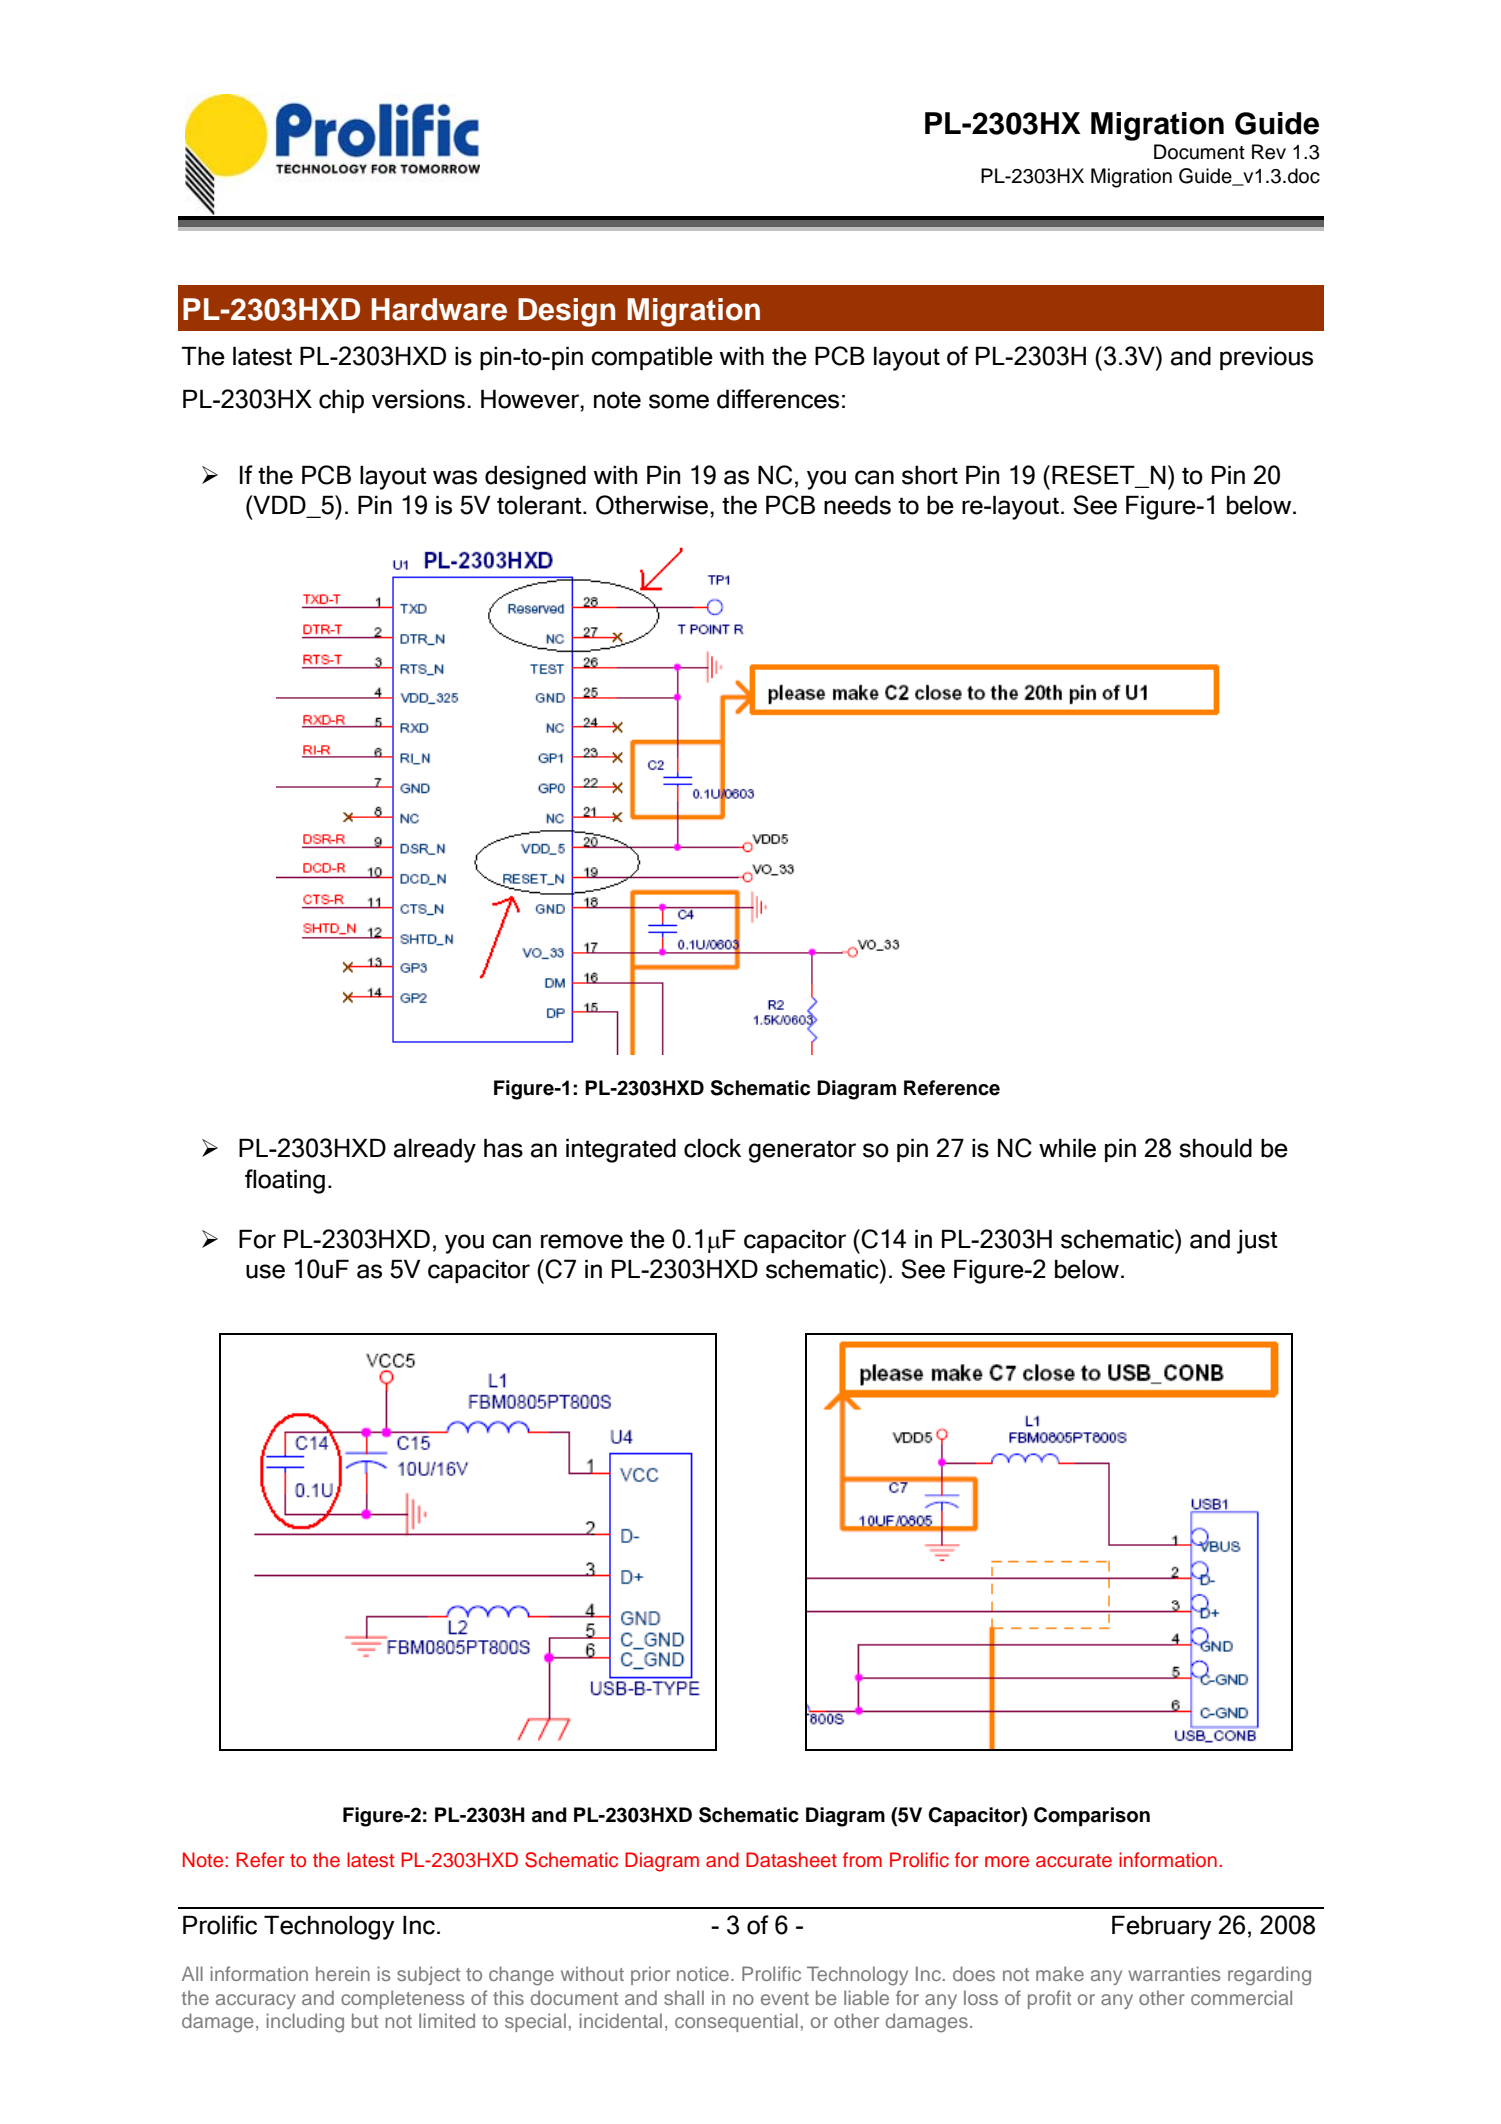  What do you see at coordinates (343, 1973) in the screenshot?
I see `herein` at bounding box center [343, 1973].
